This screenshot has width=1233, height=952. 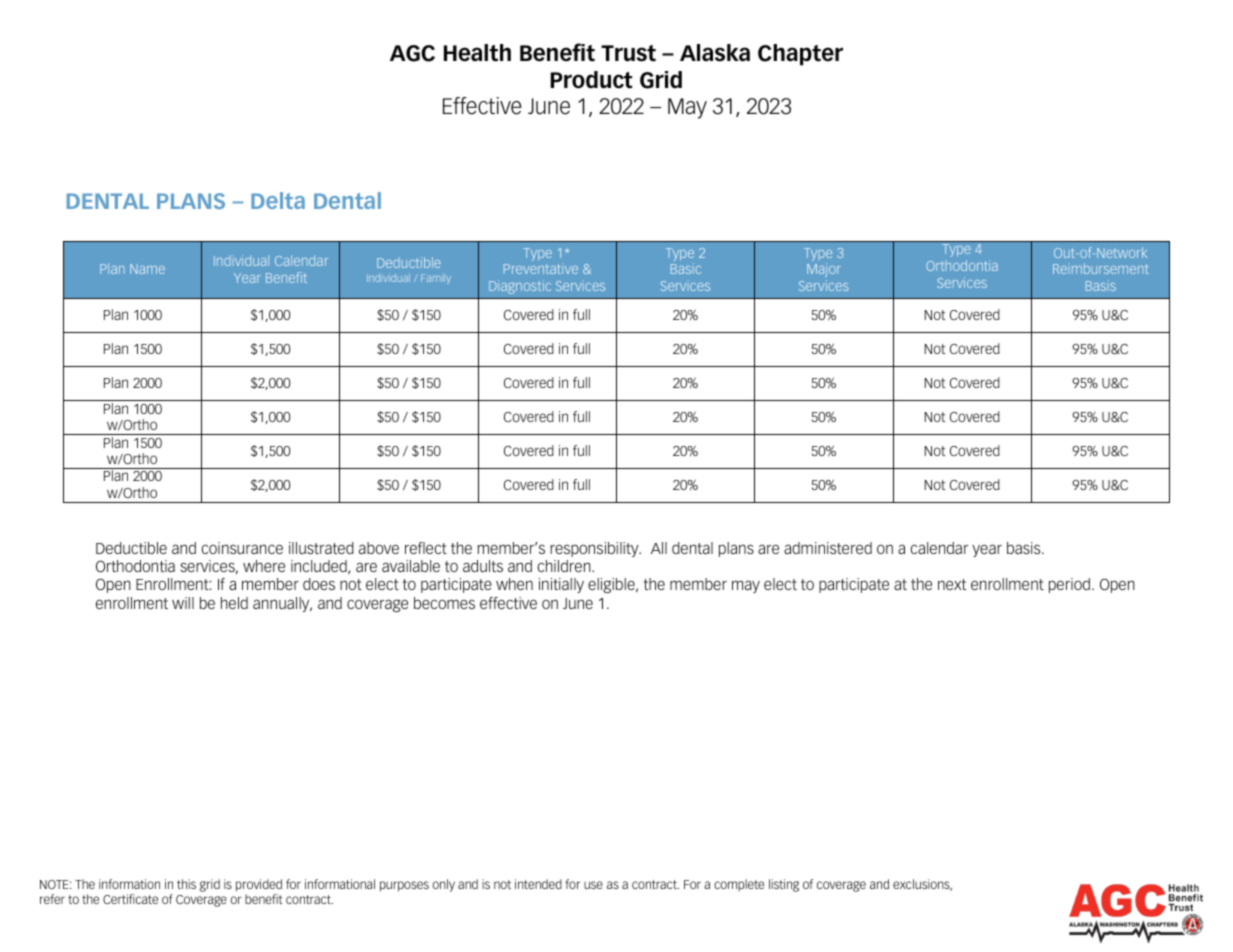 I want to click on Product, so click(x=591, y=80).
